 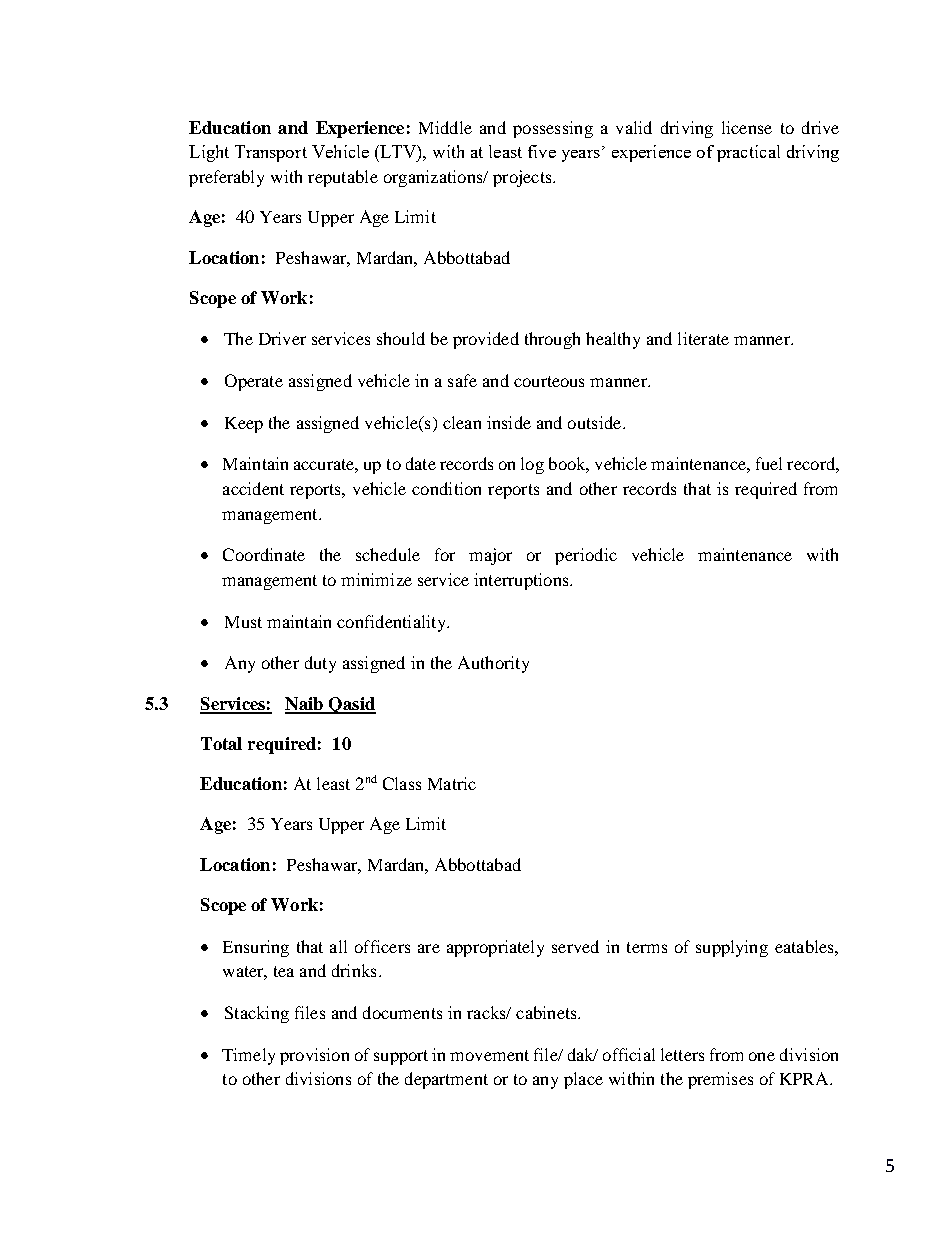 What do you see at coordinates (271, 153) in the screenshot?
I see `Transport` at bounding box center [271, 153].
